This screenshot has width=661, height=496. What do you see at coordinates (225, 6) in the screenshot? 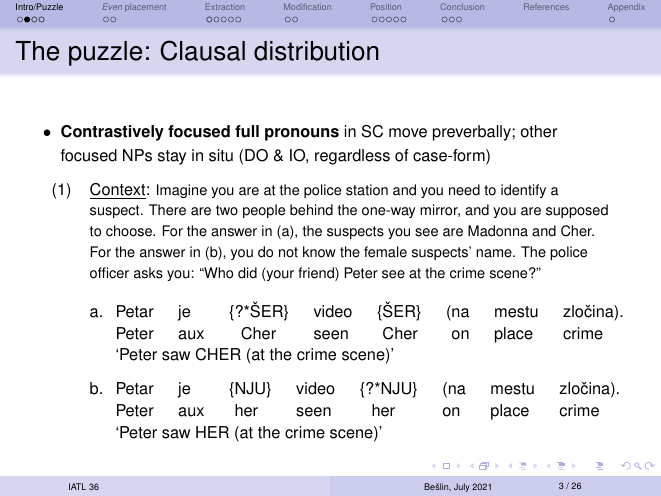
I see `Extraction` at bounding box center [225, 6].
